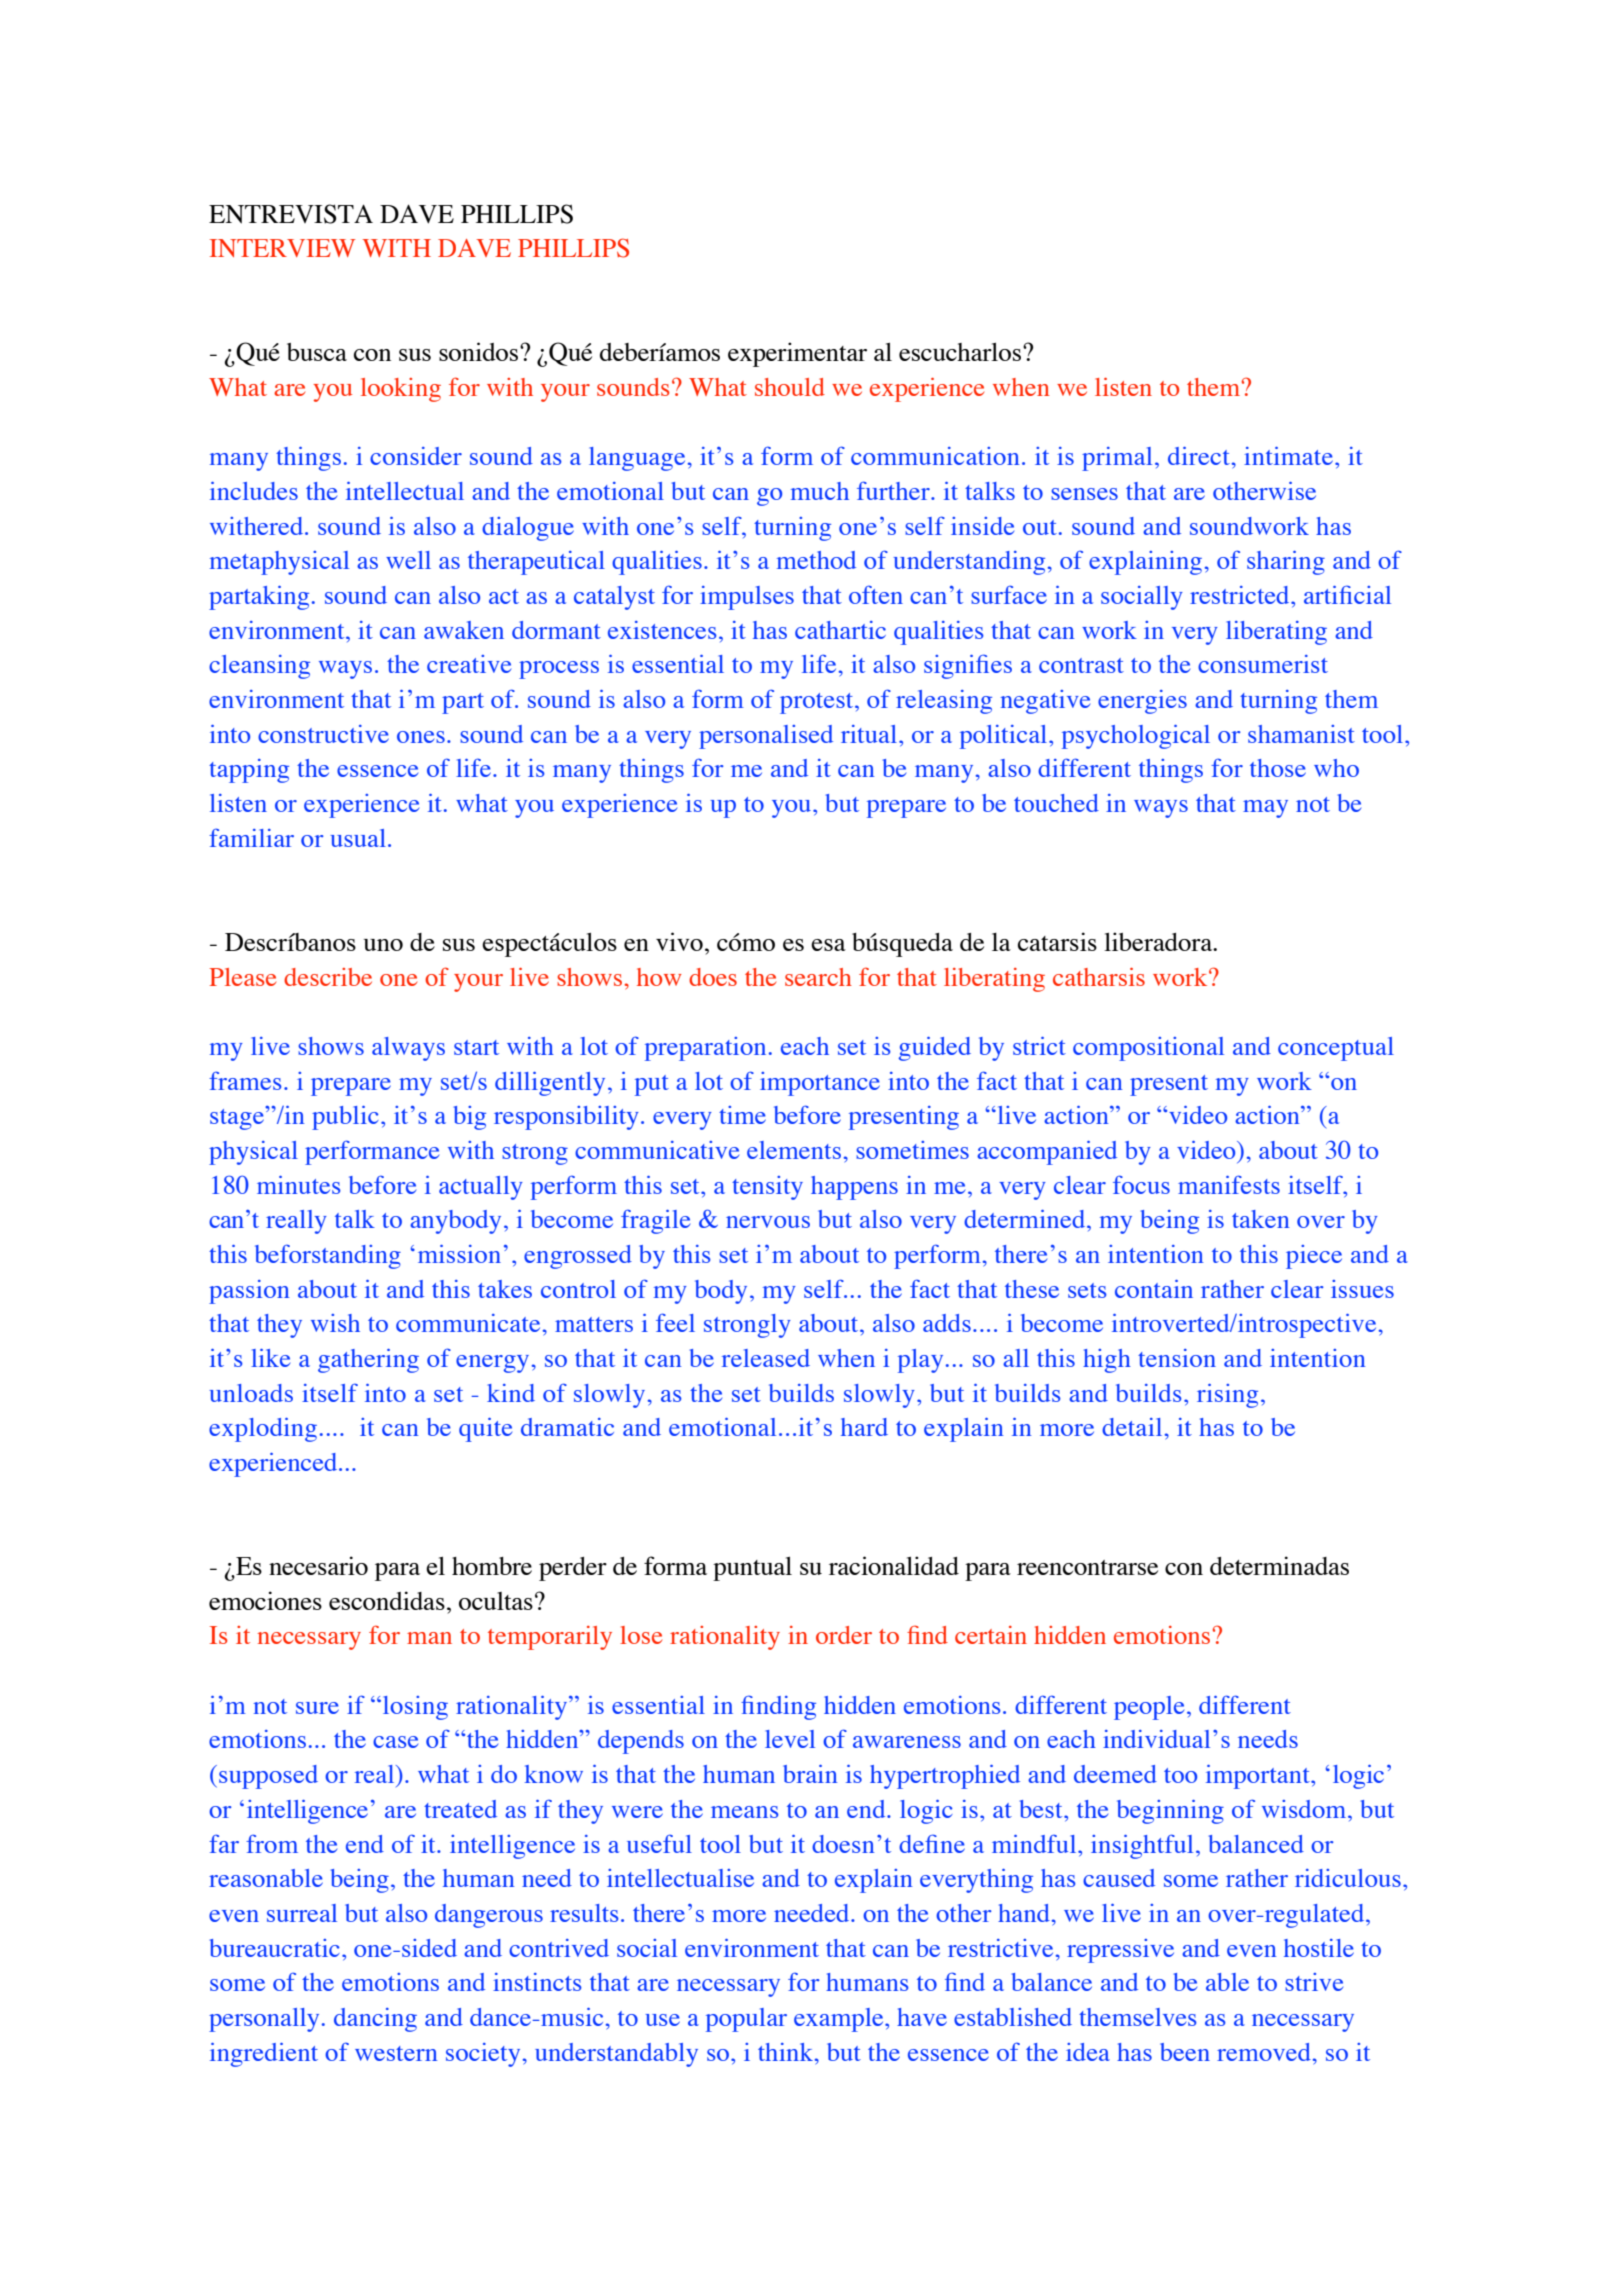 The height and width of the screenshot is (2291, 1619). What do you see at coordinates (1229, 1184) in the screenshot?
I see `manifests` at bounding box center [1229, 1184].
